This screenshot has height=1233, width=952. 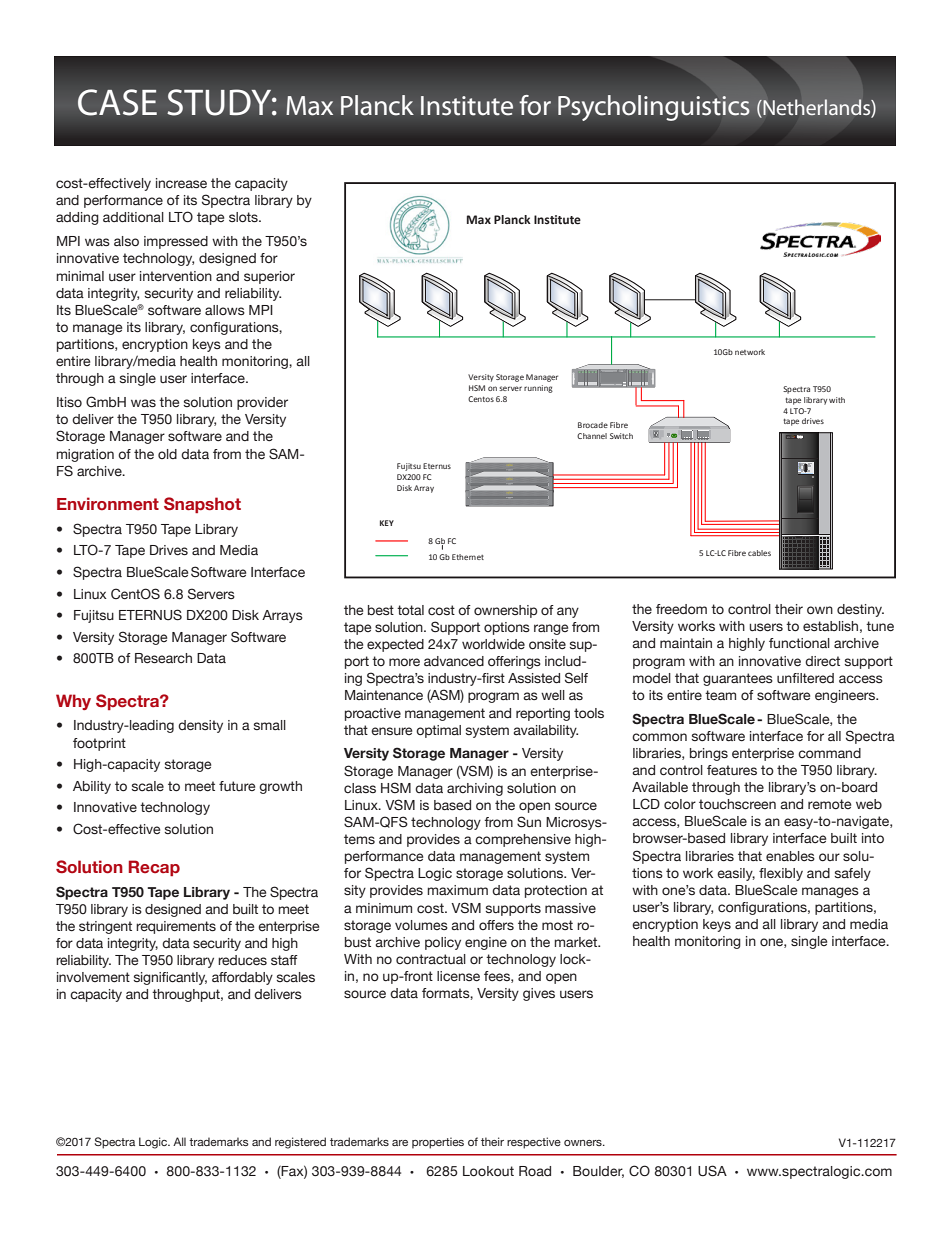 What do you see at coordinates (244, 217) in the screenshot?
I see `slots` at bounding box center [244, 217].
